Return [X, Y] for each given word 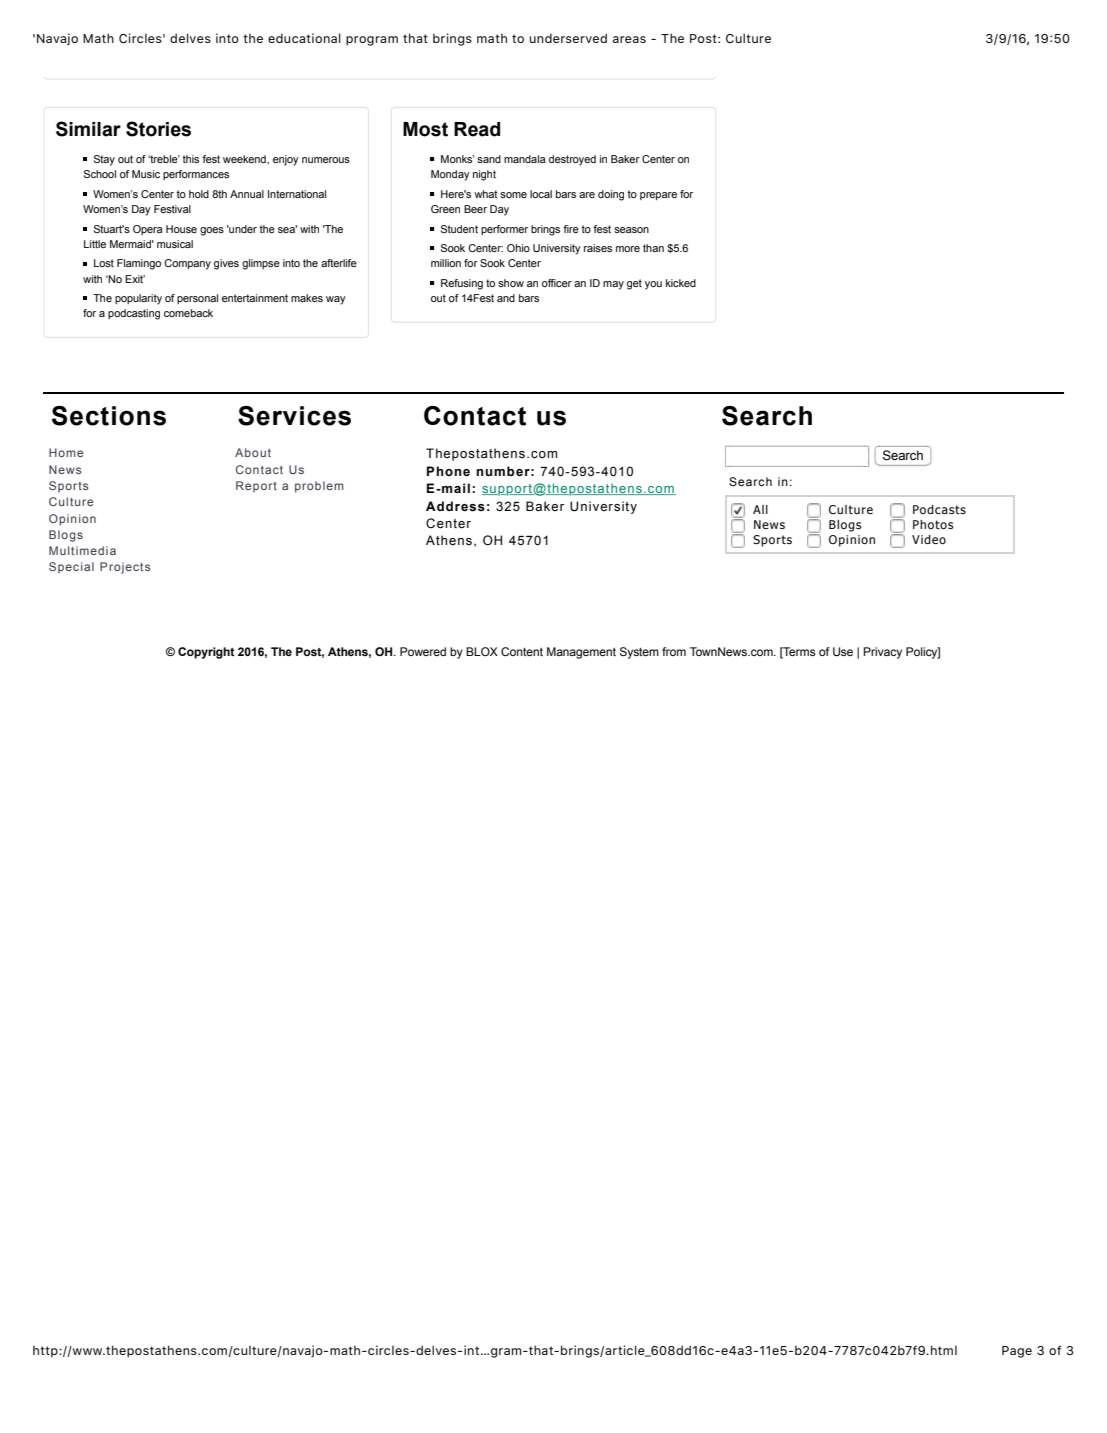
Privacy [882, 653]
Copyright [206, 653]
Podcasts [939, 509]
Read [477, 129]
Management [581, 653]
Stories [158, 129]
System [639, 653]
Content [522, 651]
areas [629, 39]
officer [557, 283]
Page [1017, 1352]
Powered [423, 651]
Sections [109, 416]
